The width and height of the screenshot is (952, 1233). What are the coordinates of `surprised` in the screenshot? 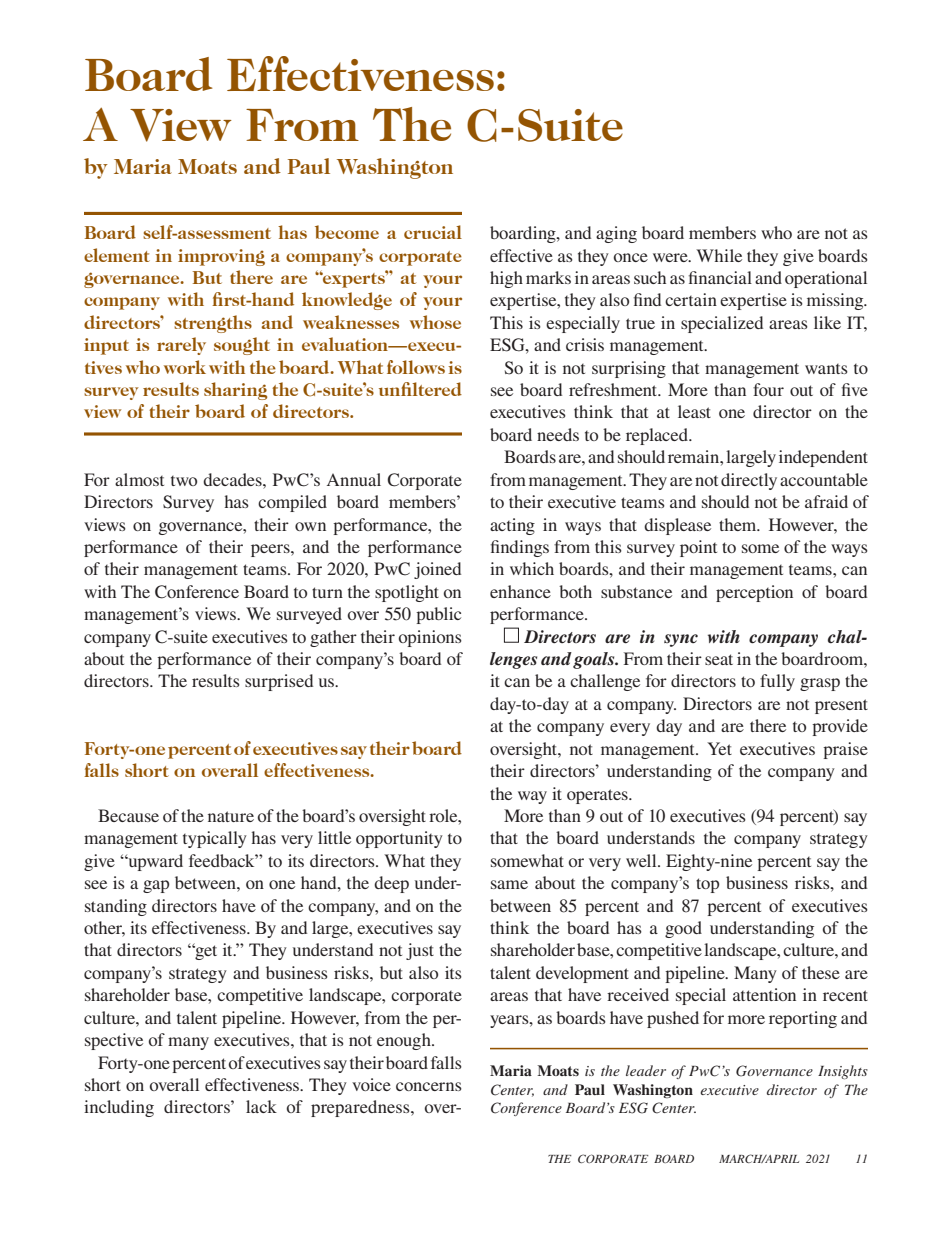 It's located at (279, 682).
